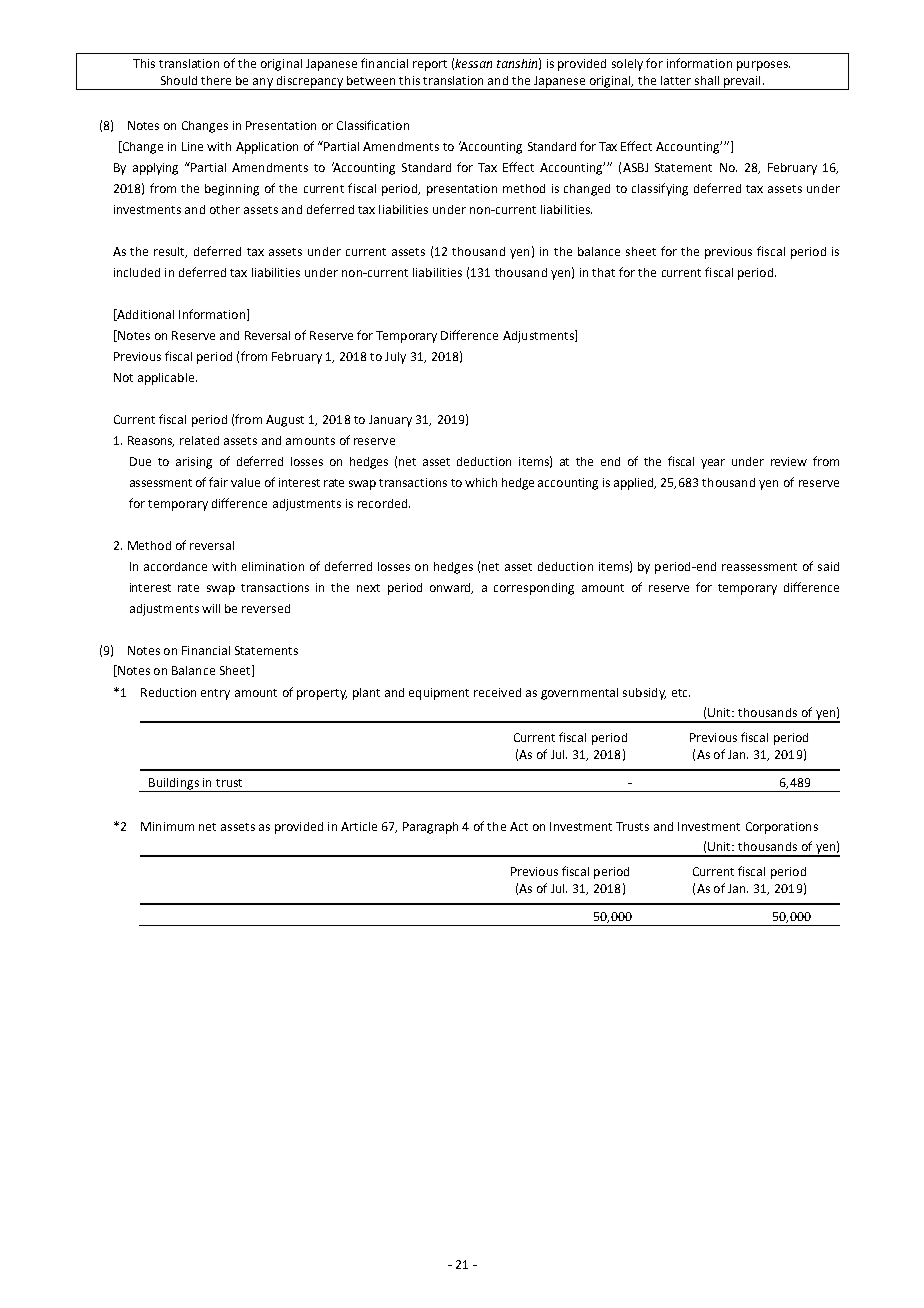 The height and width of the document is (1308, 924). What do you see at coordinates (782, 828) in the document?
I see `Corporations` at bounding box center [782, 828].
